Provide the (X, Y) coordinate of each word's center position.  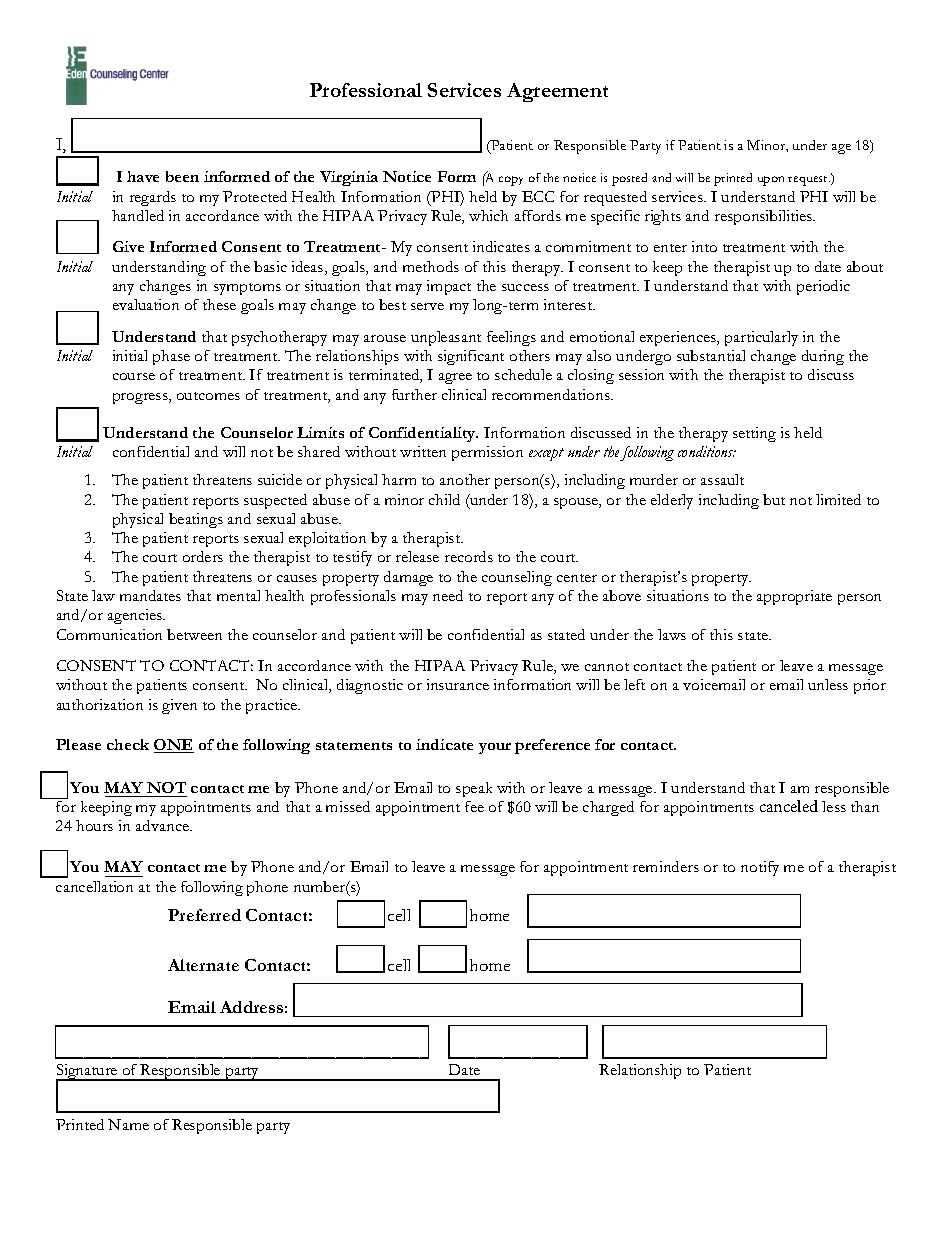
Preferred (204, 915)
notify (760, 868)
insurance (458, 684)
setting (754, 434)
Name (128, 1124)
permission (487, 453)
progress (141, 398)
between (194, 634)
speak (474, 789)
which (488, 215)
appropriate (794, 597)
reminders (666, 866)
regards (153, 198)
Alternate (203, 965)
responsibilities (764, 217)
